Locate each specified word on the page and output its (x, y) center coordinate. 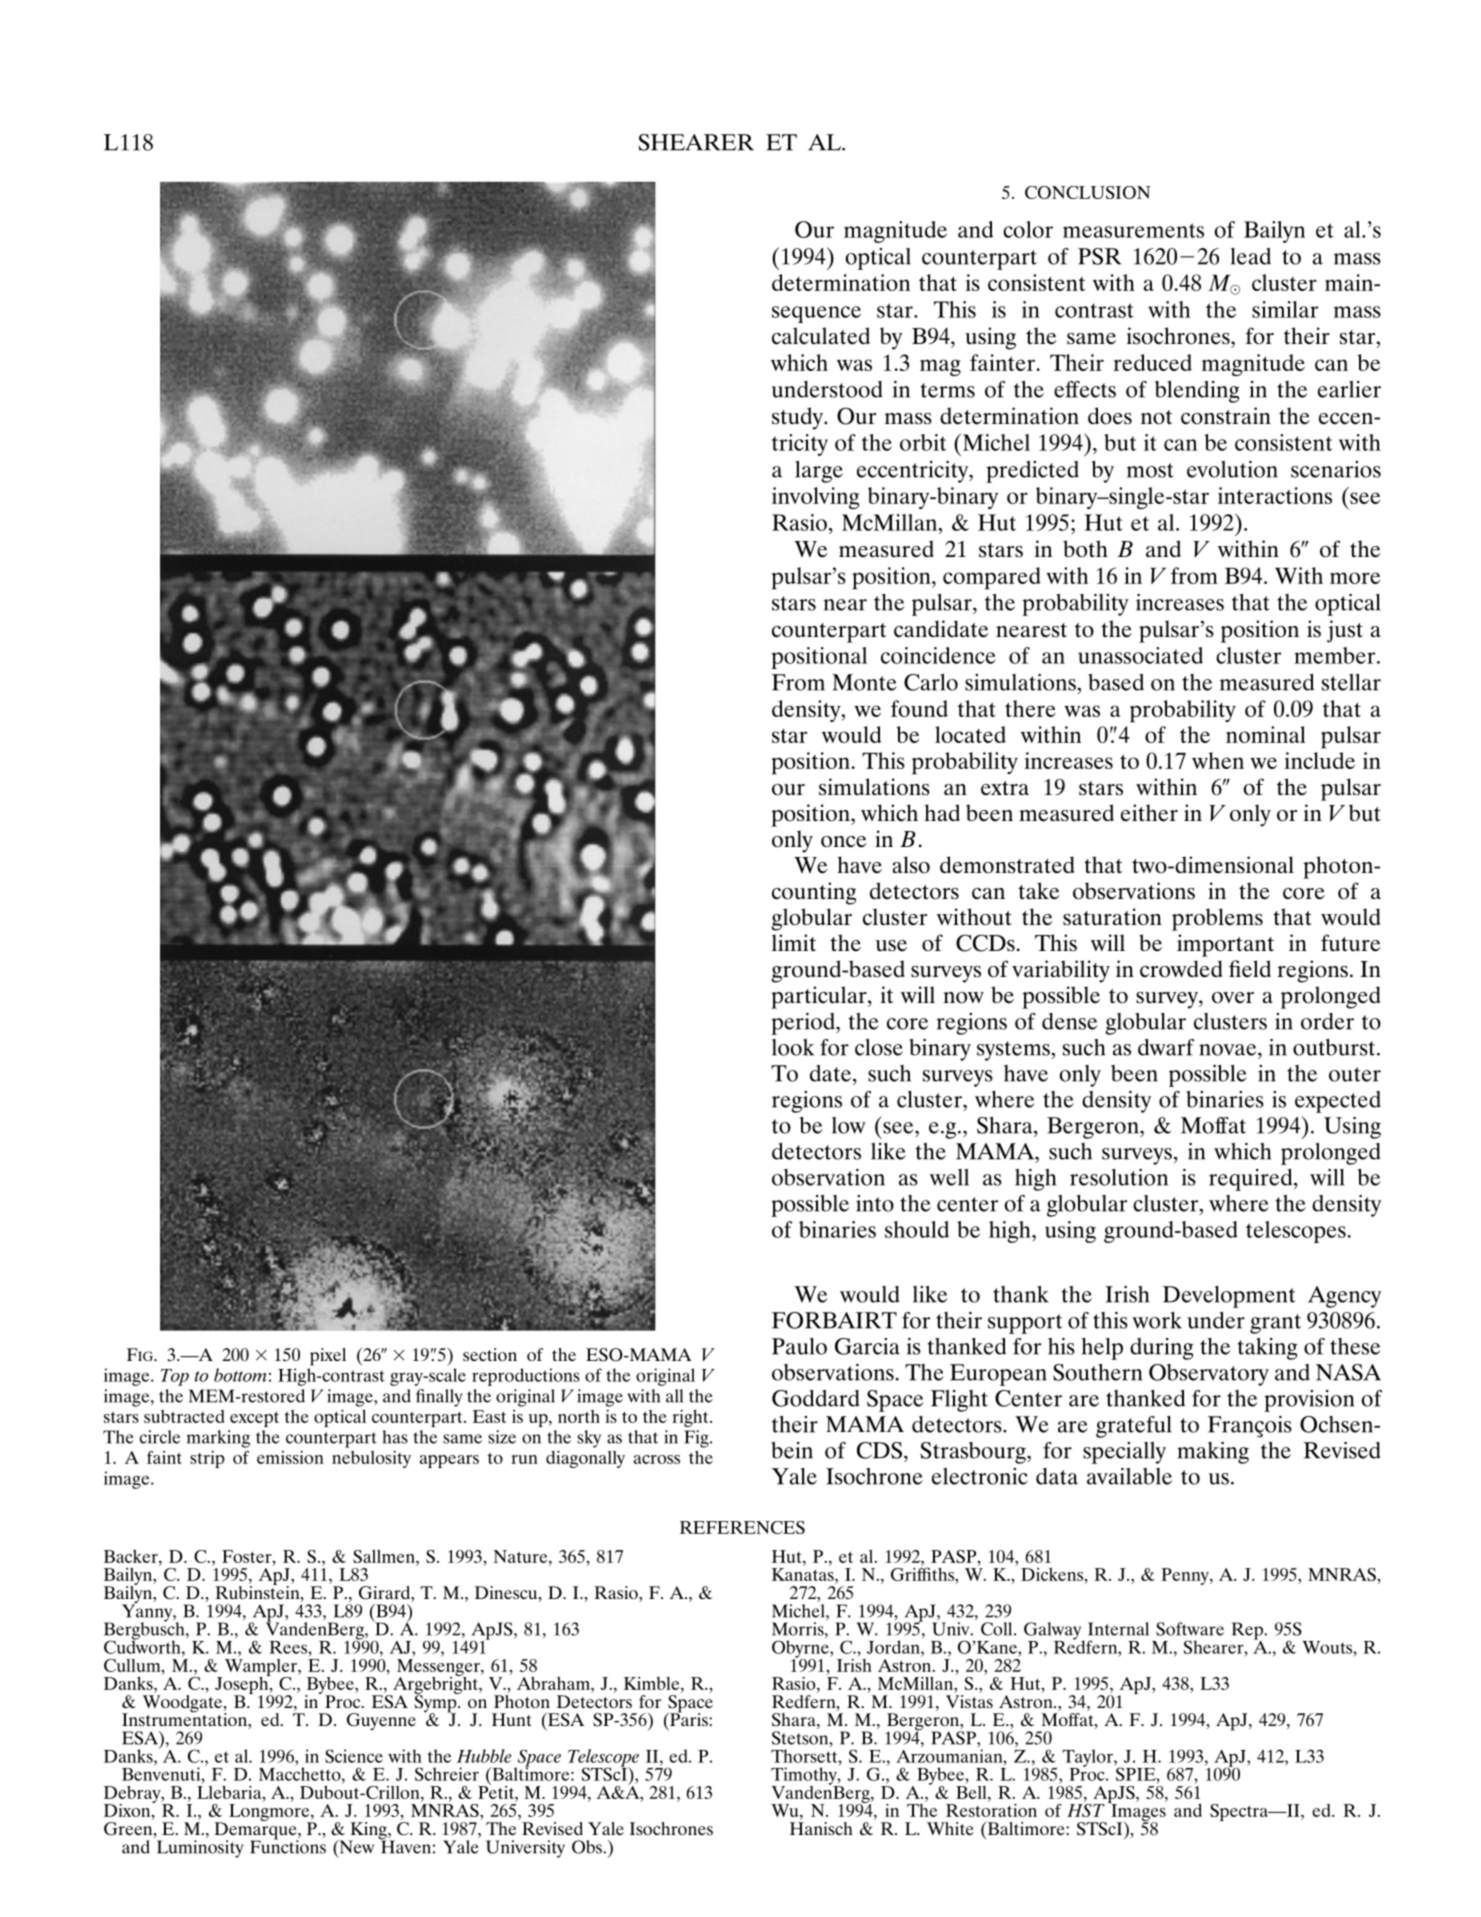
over (1233, 998)
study (798, 418)
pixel (328, 1357)
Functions (288, 1846)
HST (1086, 1810)
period (804, 1024)
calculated (821, 336)
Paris (689, 1718)
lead (1251, 256)
